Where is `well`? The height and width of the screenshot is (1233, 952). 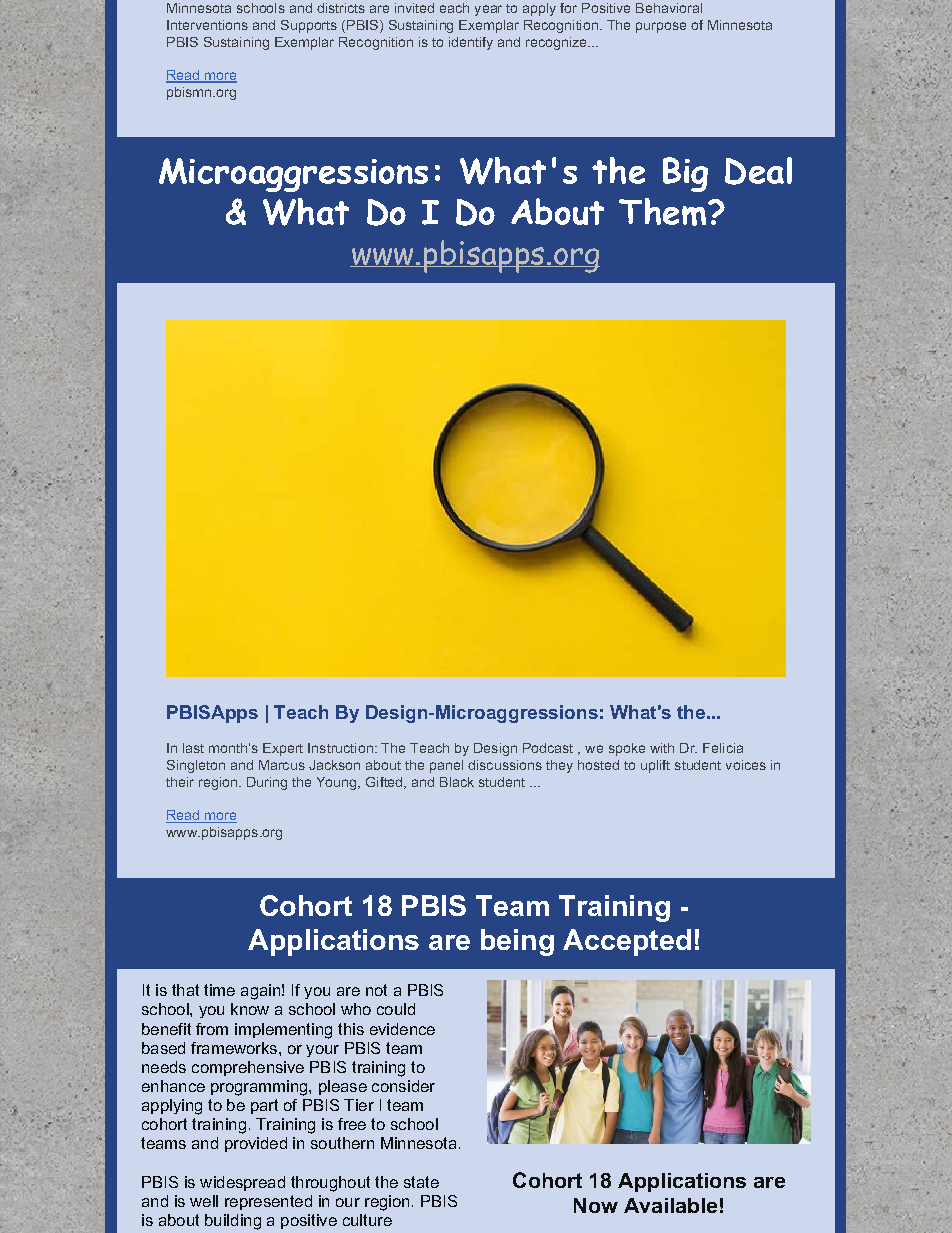
well is located at coordinates (204, 1201).
